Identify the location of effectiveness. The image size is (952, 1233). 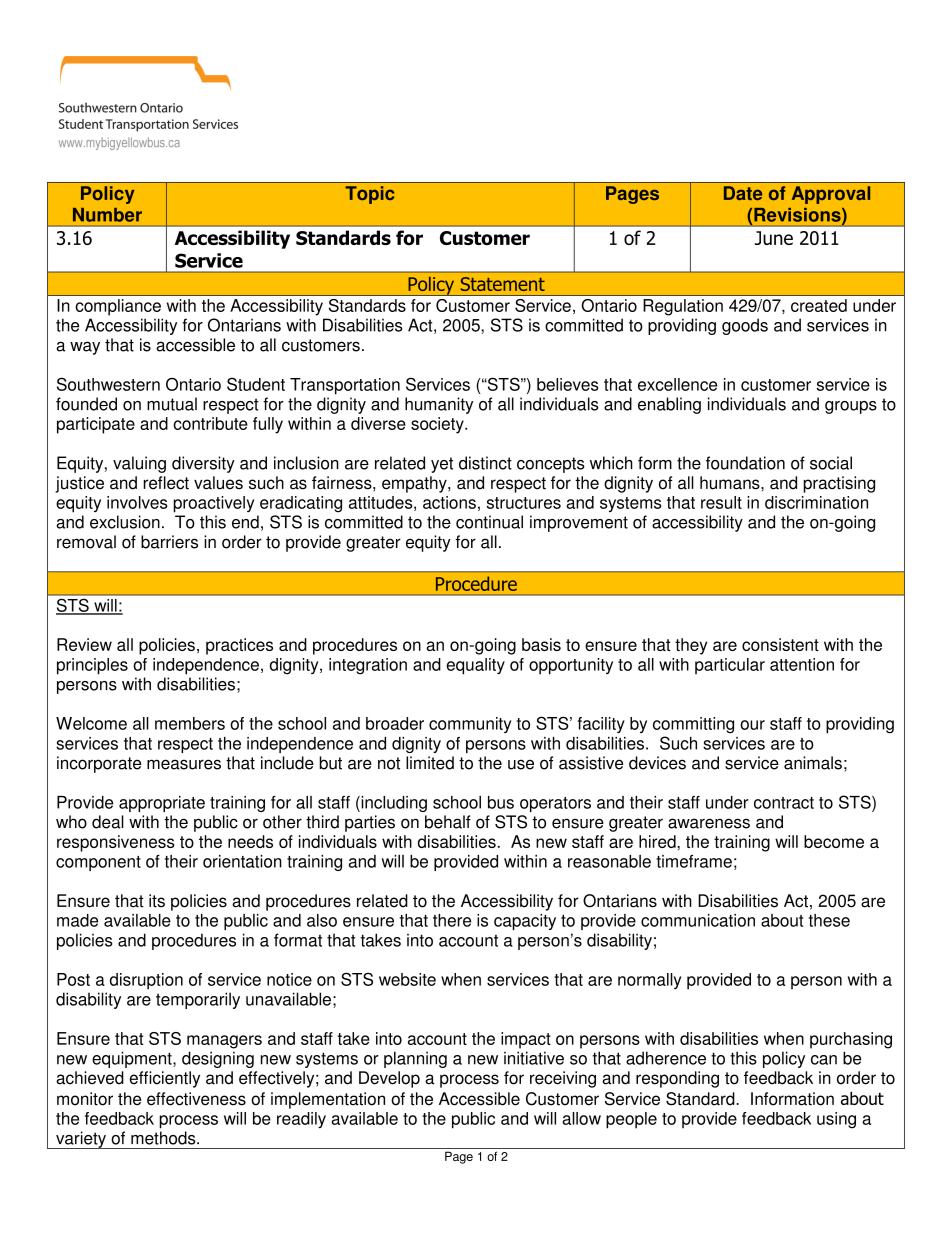
(196, 1099).
